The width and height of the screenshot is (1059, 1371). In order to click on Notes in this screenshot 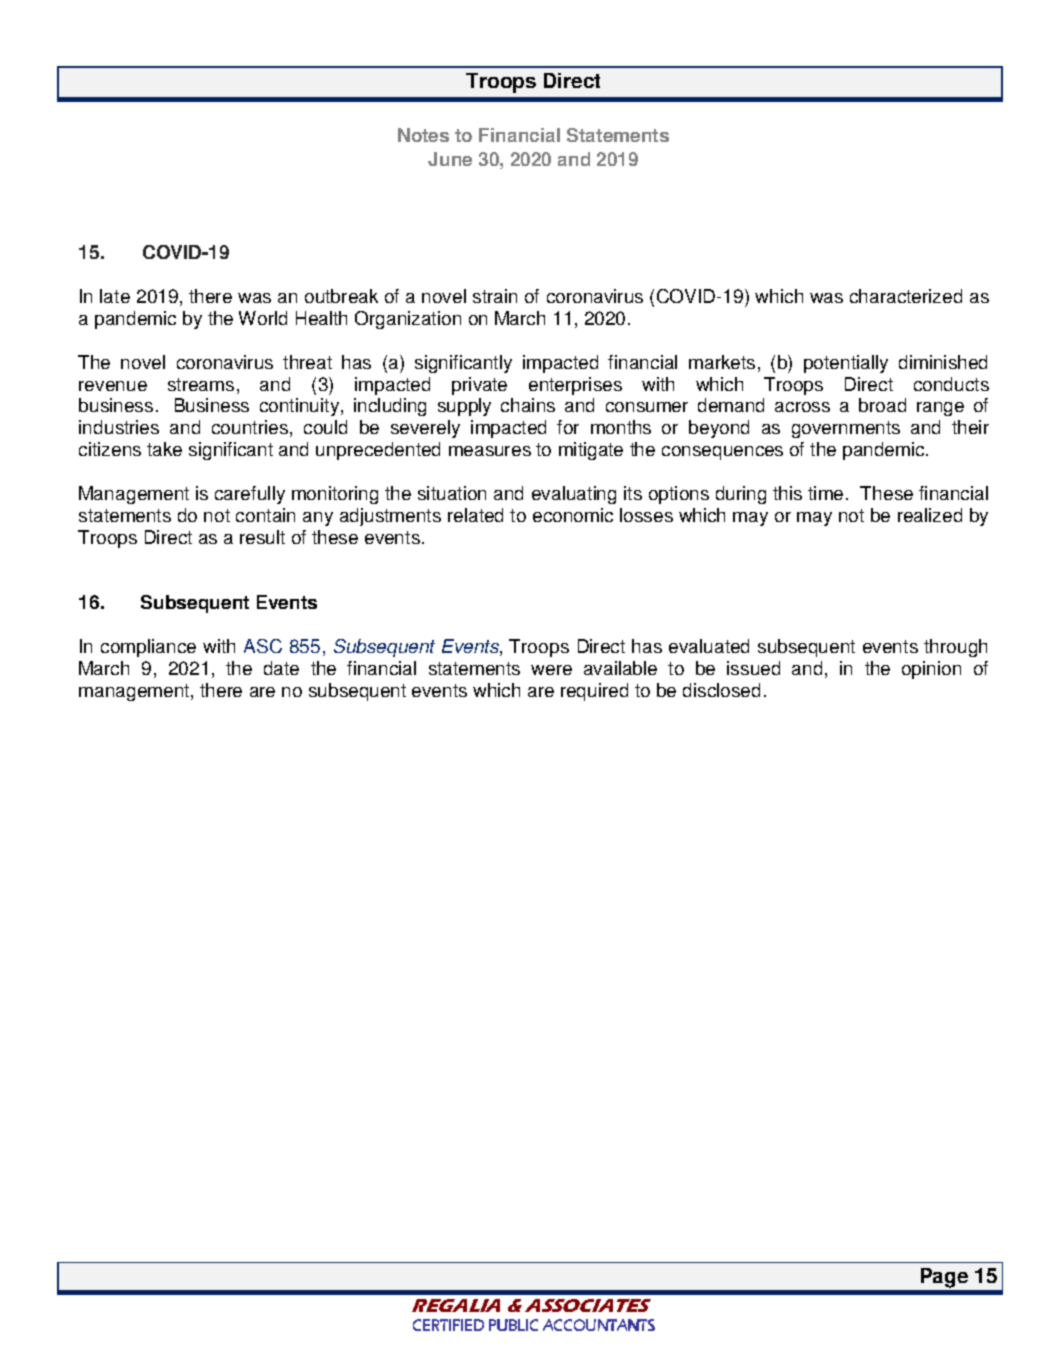, I will do `click(423, 135)`.
